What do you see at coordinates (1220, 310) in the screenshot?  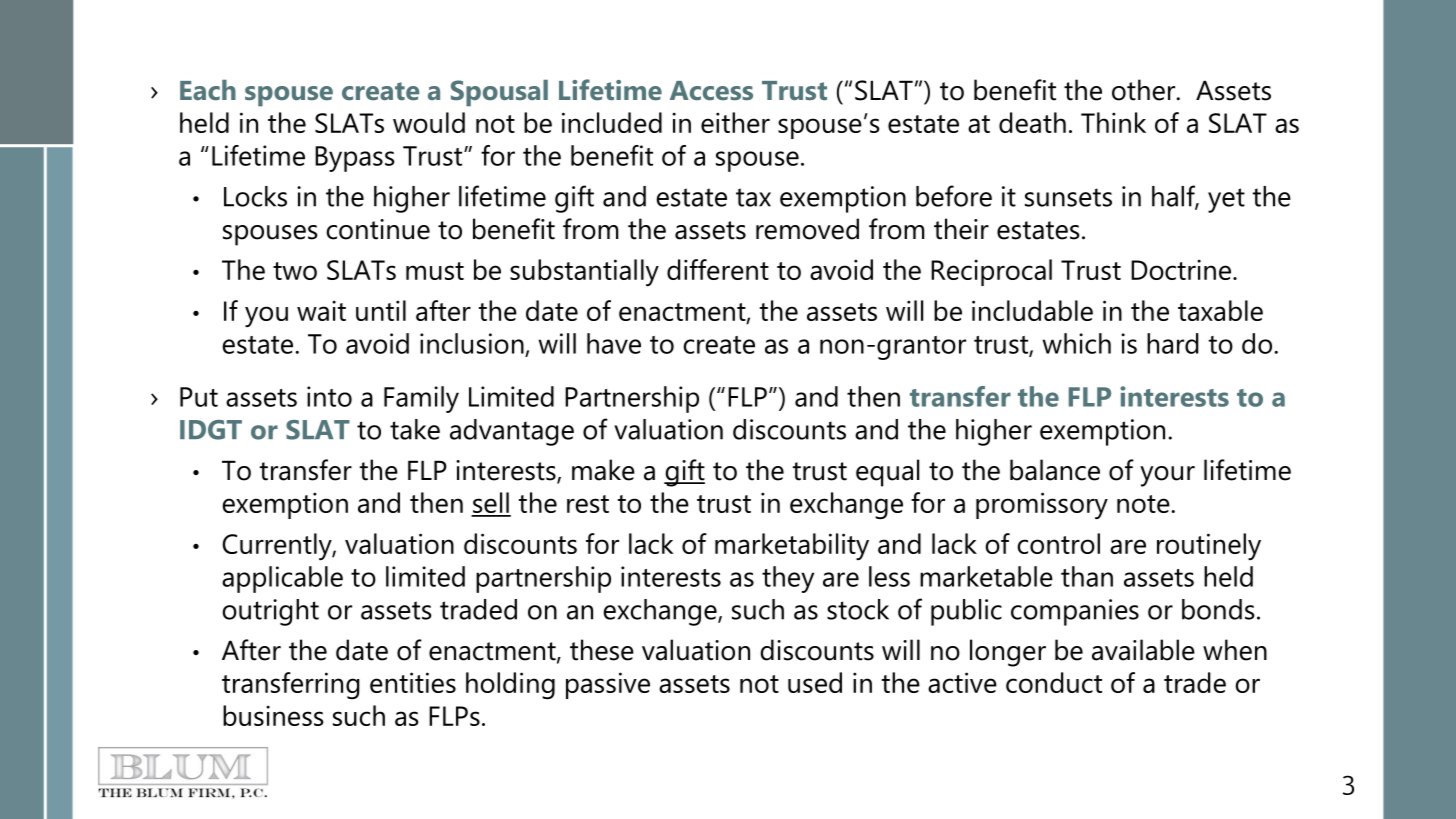 I see `taxable` at bounding box center [1220, 310].
